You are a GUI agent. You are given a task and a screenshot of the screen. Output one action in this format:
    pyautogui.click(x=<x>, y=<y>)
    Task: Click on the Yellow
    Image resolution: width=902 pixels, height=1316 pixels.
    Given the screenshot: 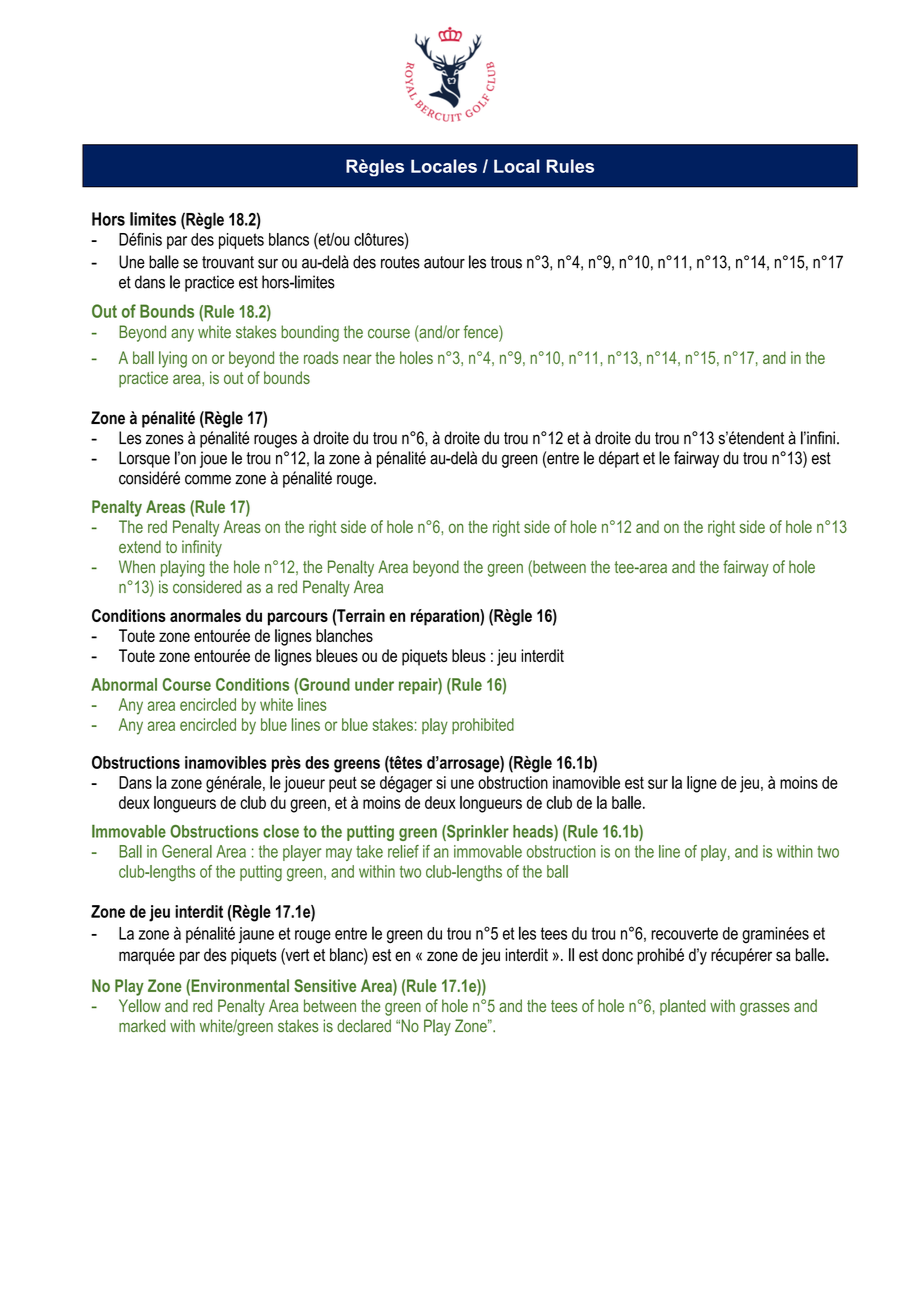 What is the action you would take?
    pyautogui.click(x=140, y=1005)
